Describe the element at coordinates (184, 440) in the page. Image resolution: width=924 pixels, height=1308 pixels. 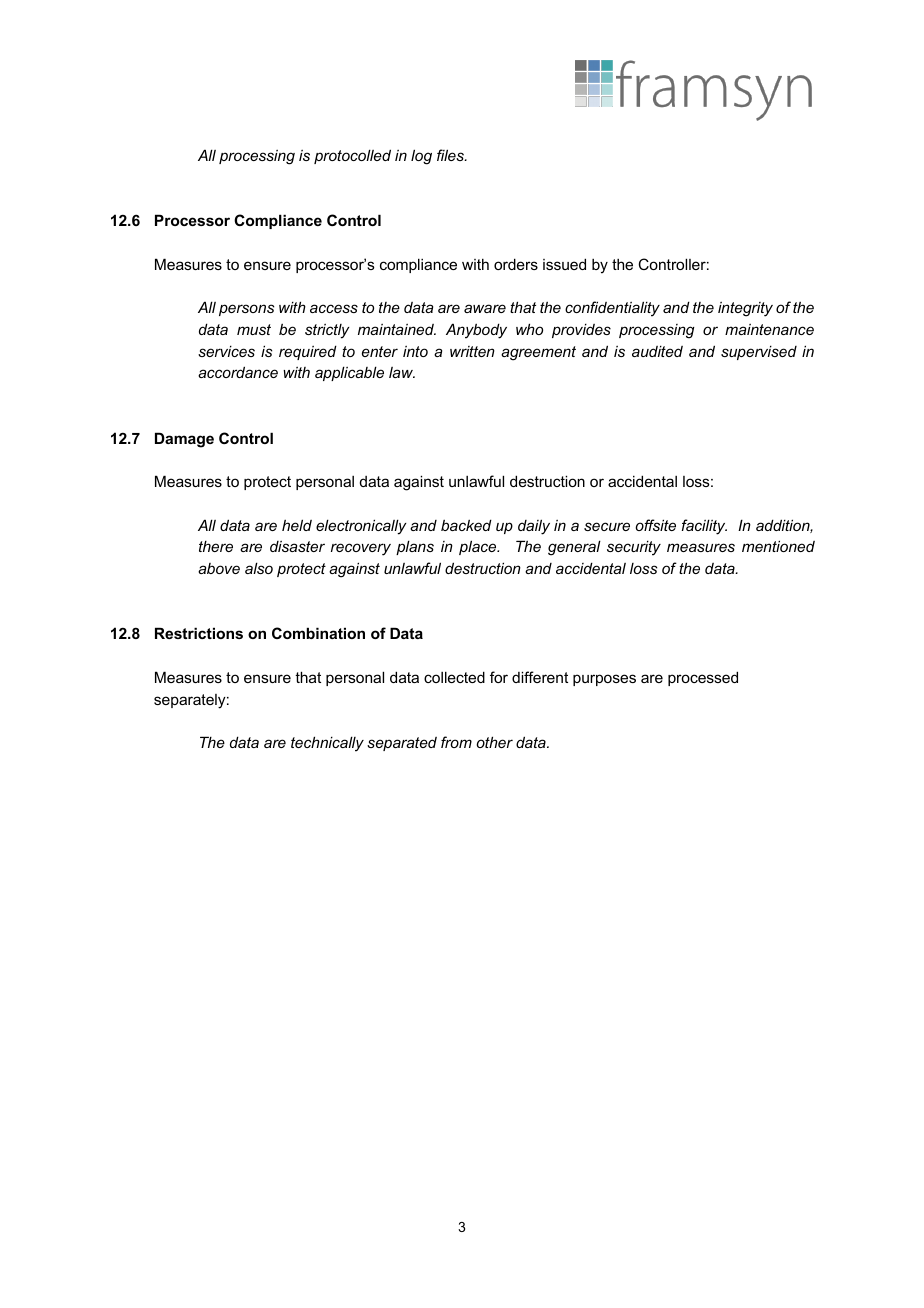
I see `Damage` at that location.
